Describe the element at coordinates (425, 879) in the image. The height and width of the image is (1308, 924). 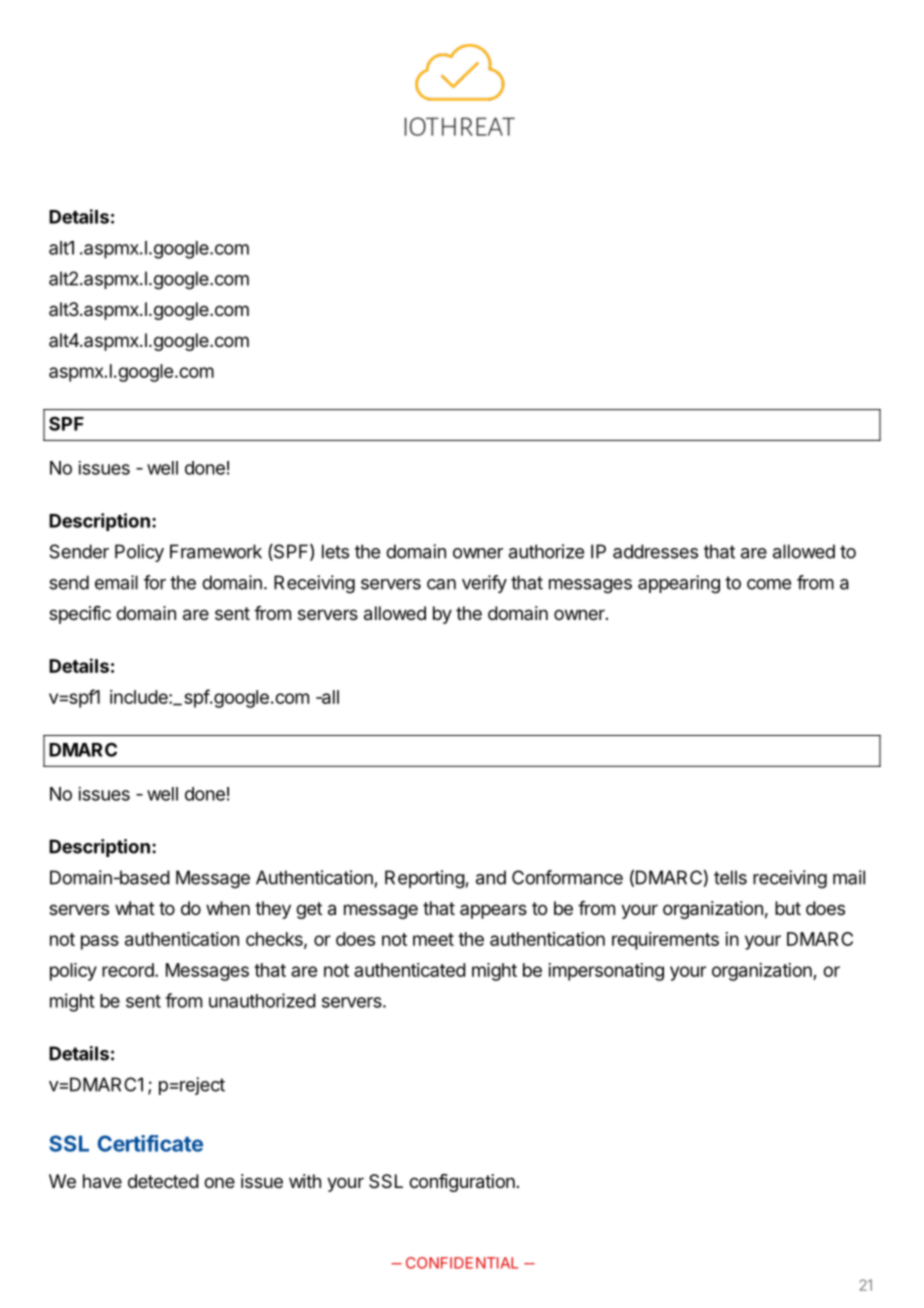
I see `Reporting` at that location.
